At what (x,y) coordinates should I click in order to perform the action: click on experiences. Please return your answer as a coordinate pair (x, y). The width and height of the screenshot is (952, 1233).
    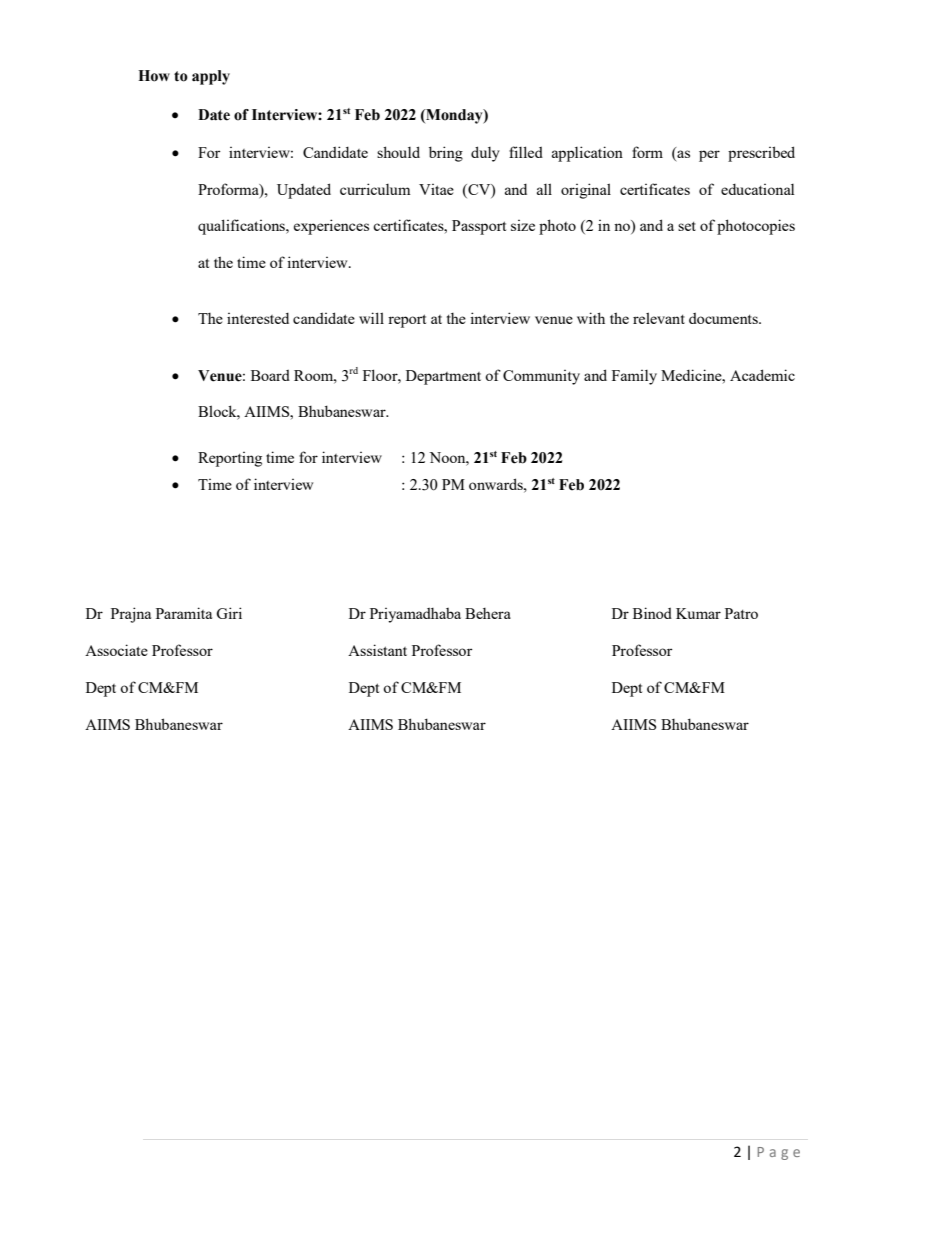
    Looking at the image, I should click on (331, 227).
